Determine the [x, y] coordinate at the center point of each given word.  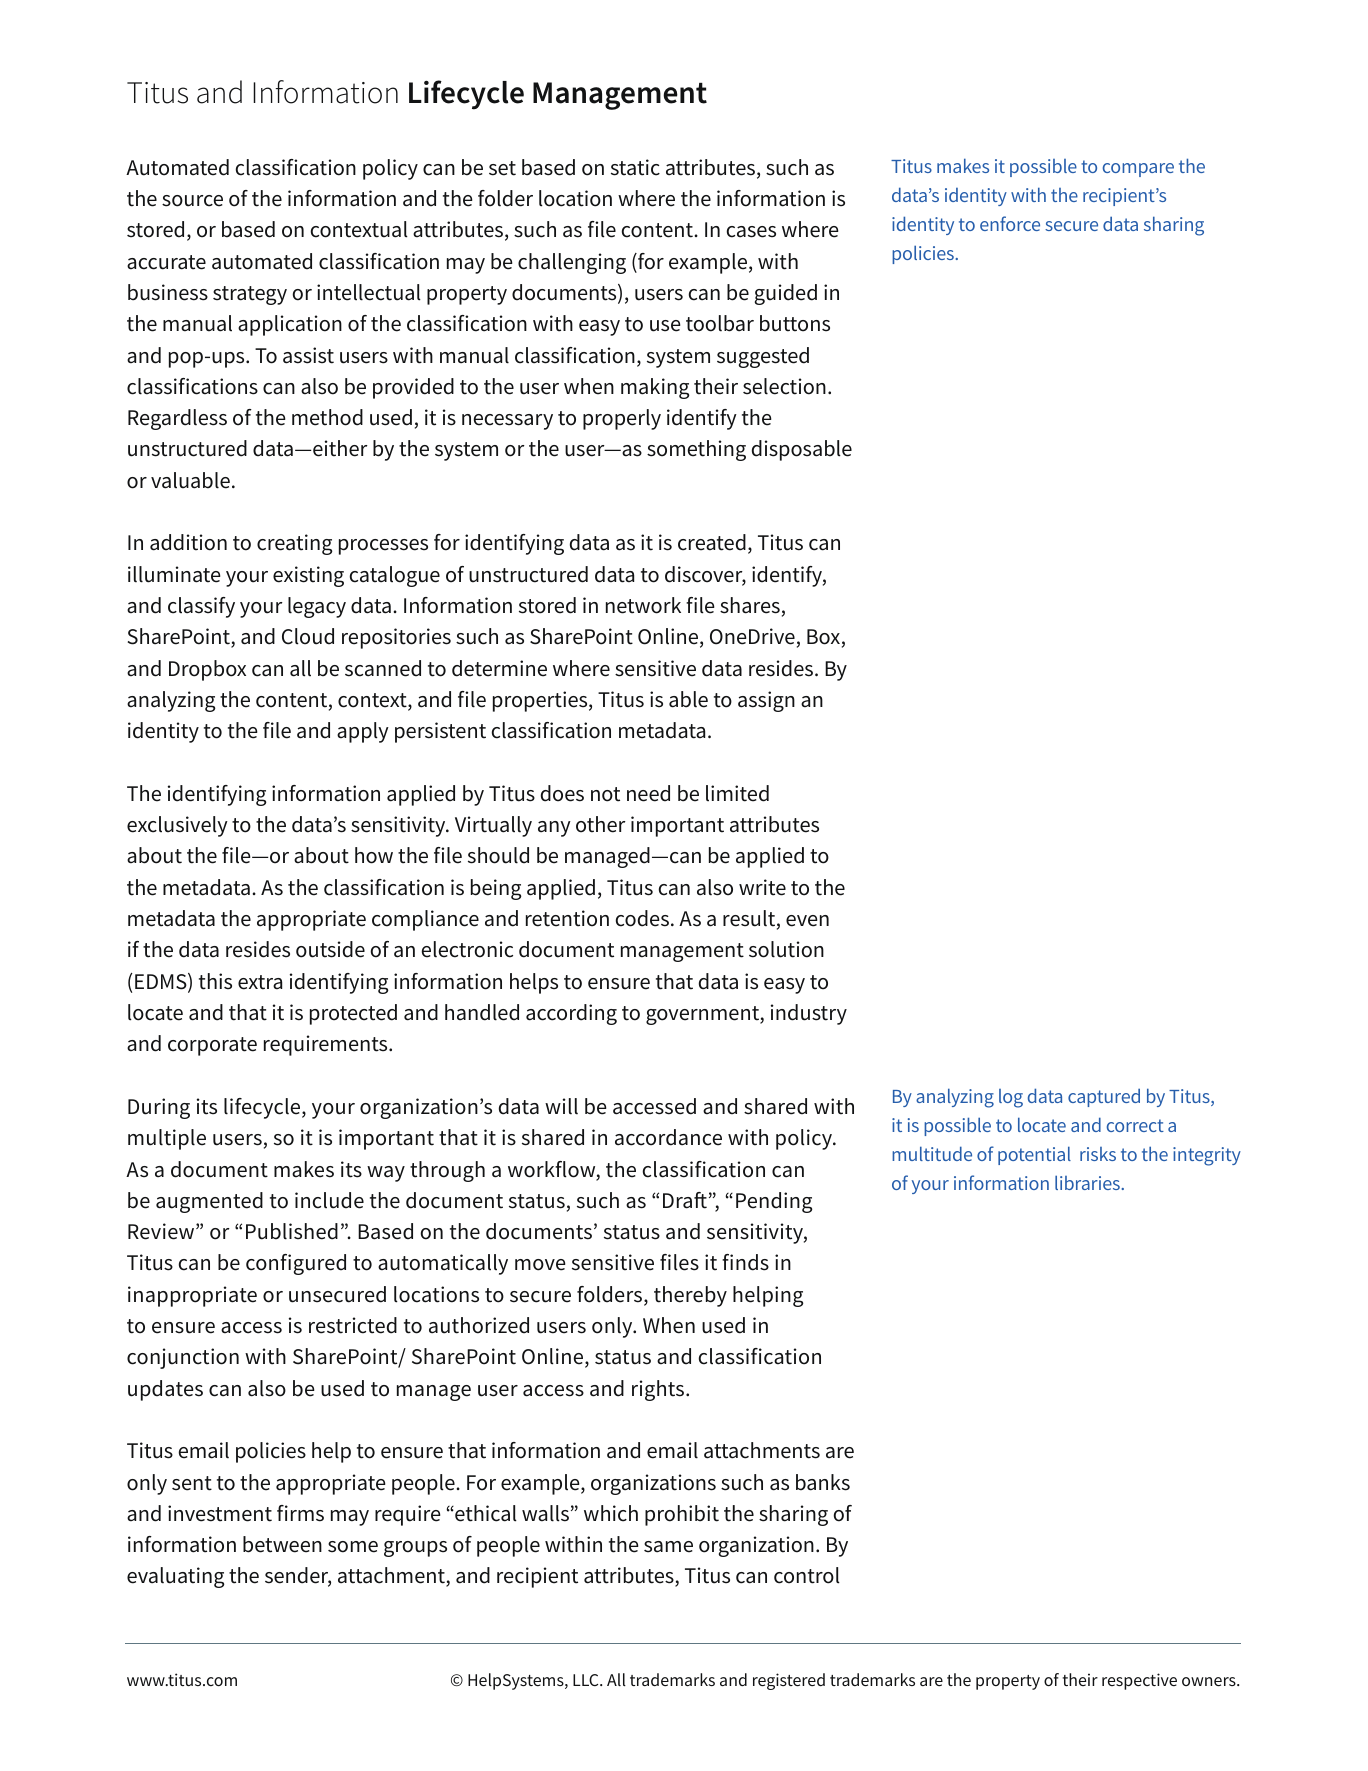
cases [751, 232]
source [192, 201]
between [282, 1544]
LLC [587, 1680]
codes [642, 918]
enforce [1010, 223]
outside [330, 949]
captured [1104, 1097]
